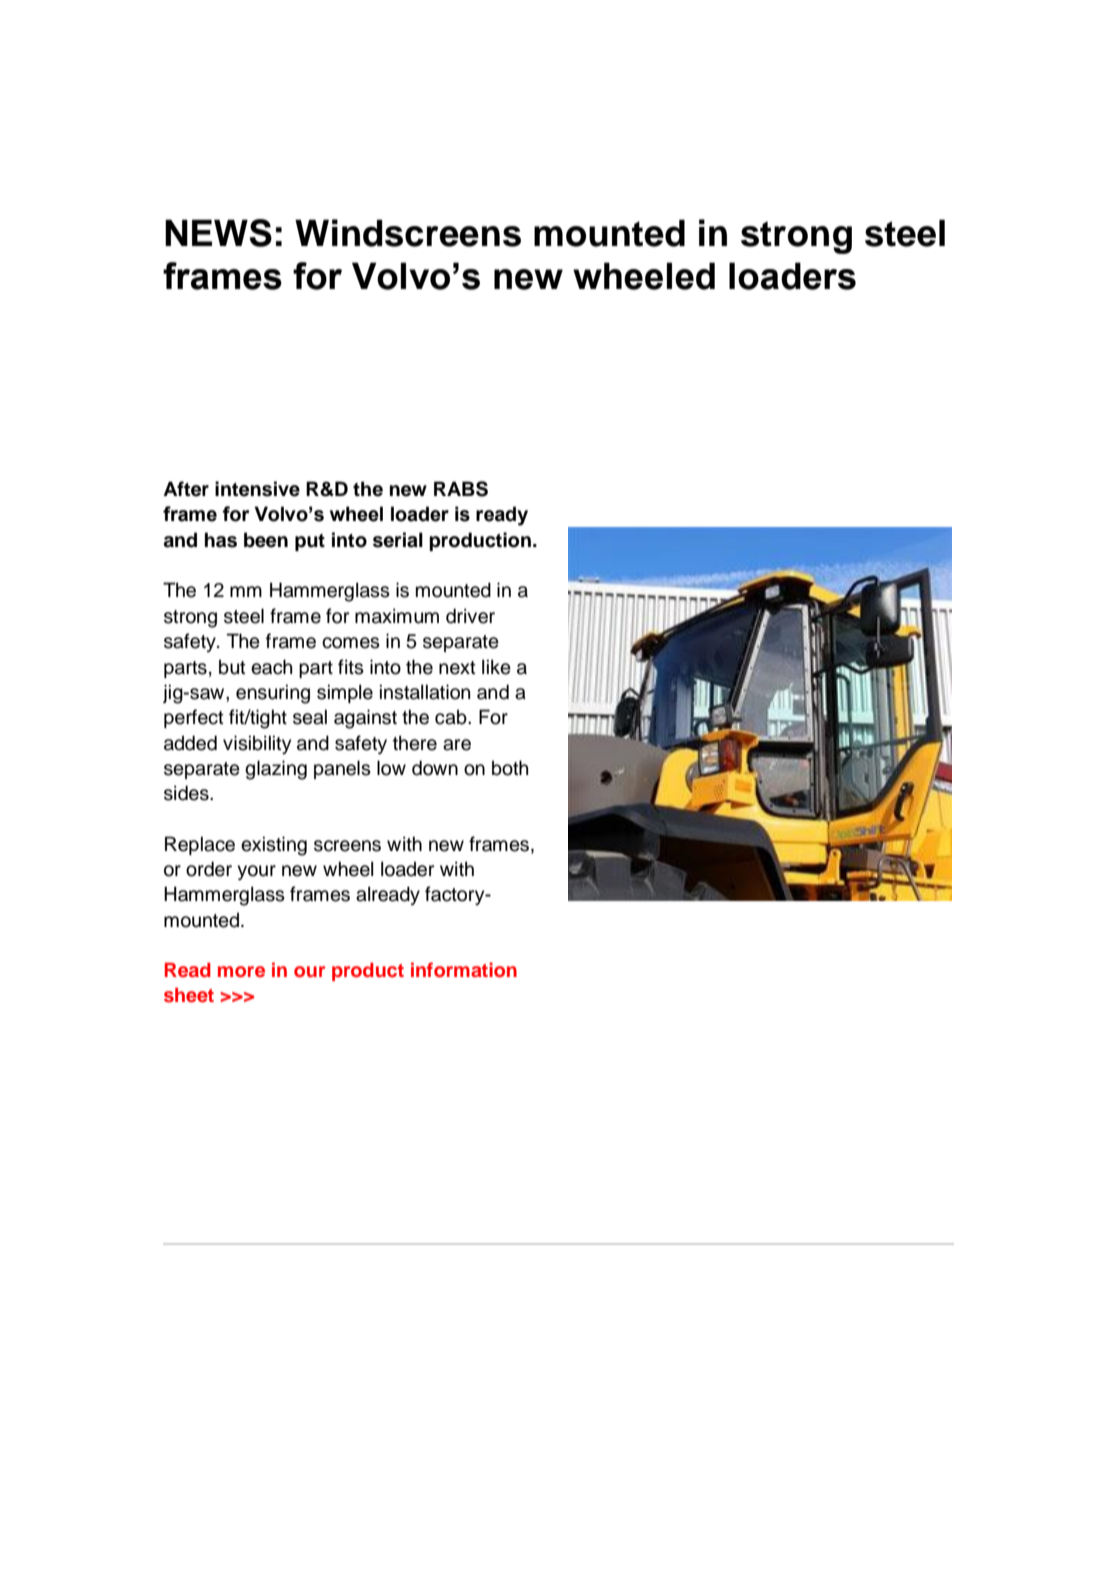  Describe the element at coordinates (241, 972) in the screenshot. I see `more` at that location.
